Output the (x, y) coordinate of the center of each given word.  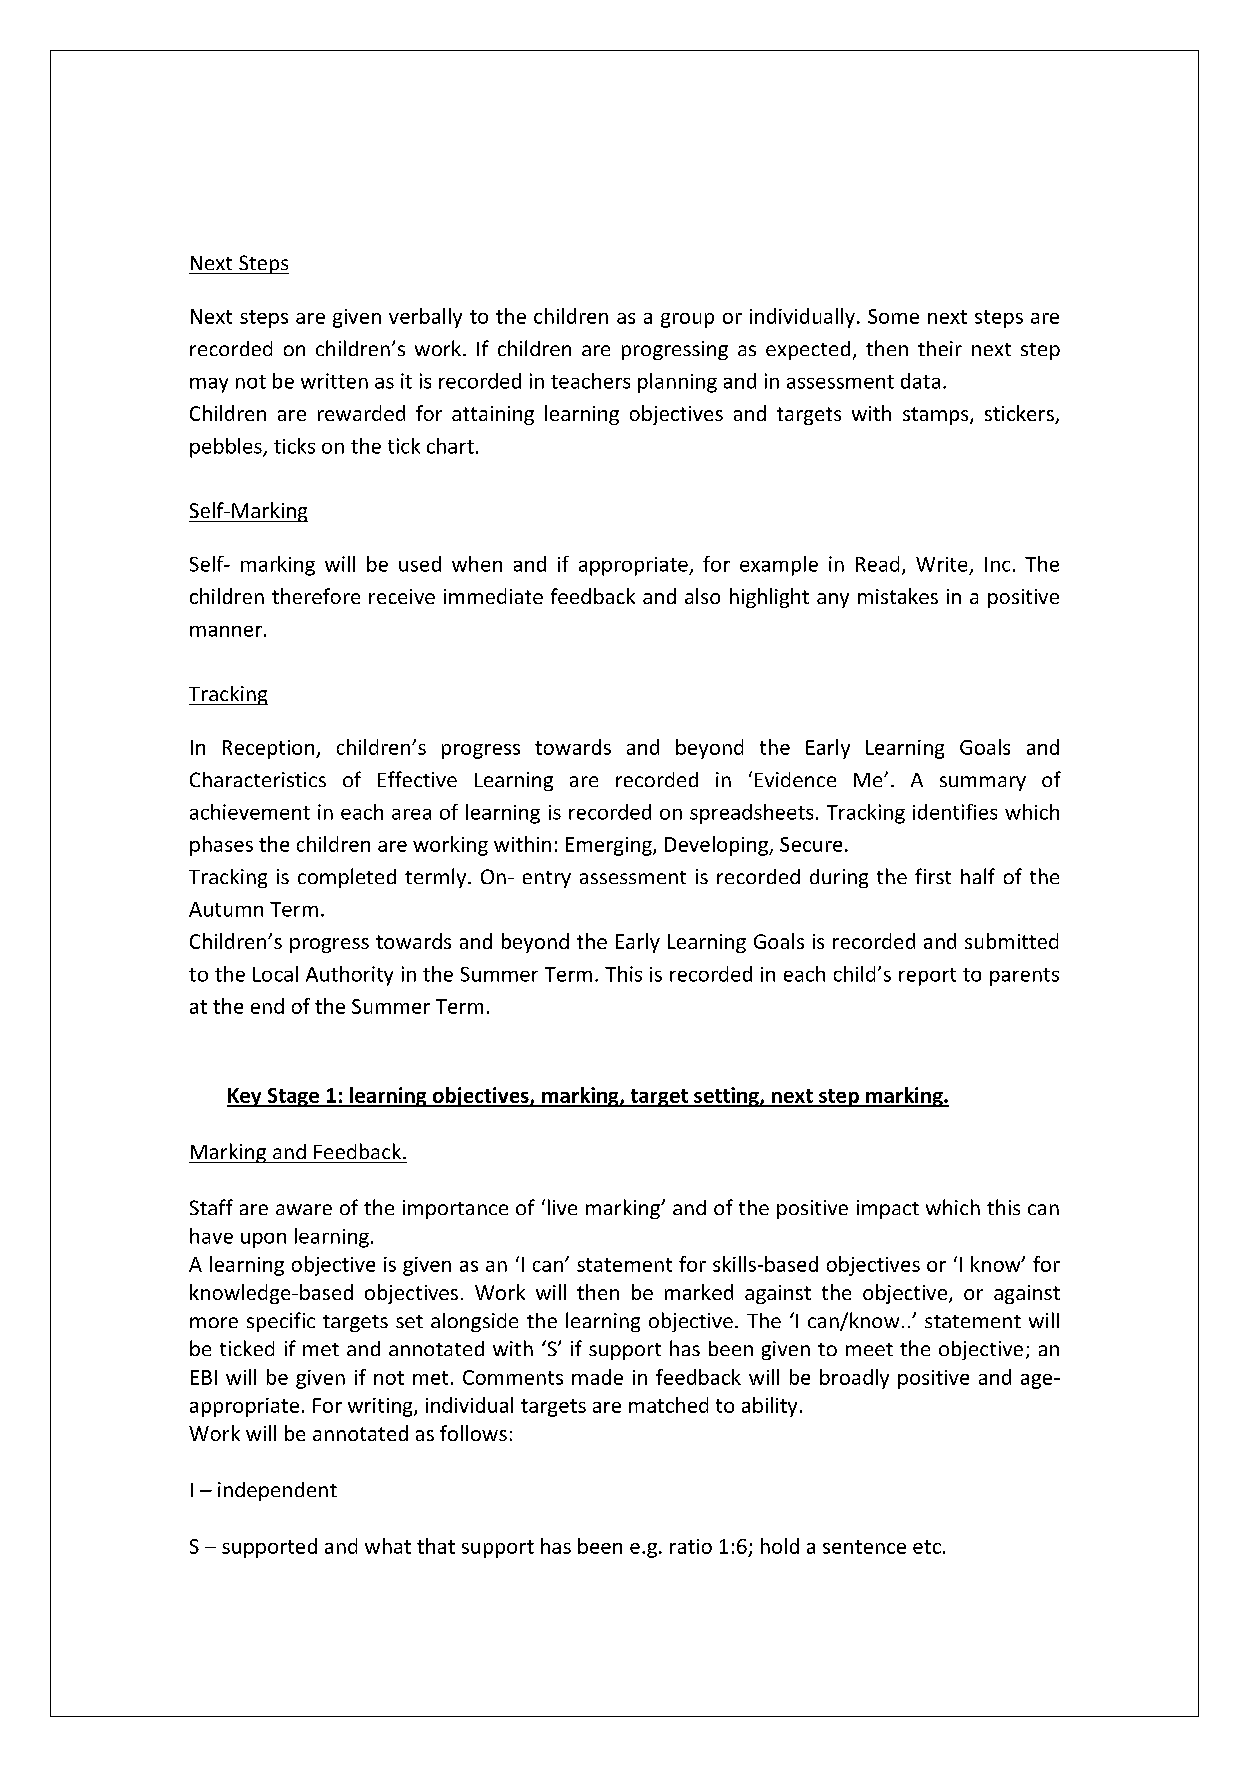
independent (277, 1491)
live (562, 1207)
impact (888, 1209)
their (940, 348)
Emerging (610, 846)
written (334, 381)
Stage (293, 1097)
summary (983, 783)
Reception (270, 749)
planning (677, 383)
